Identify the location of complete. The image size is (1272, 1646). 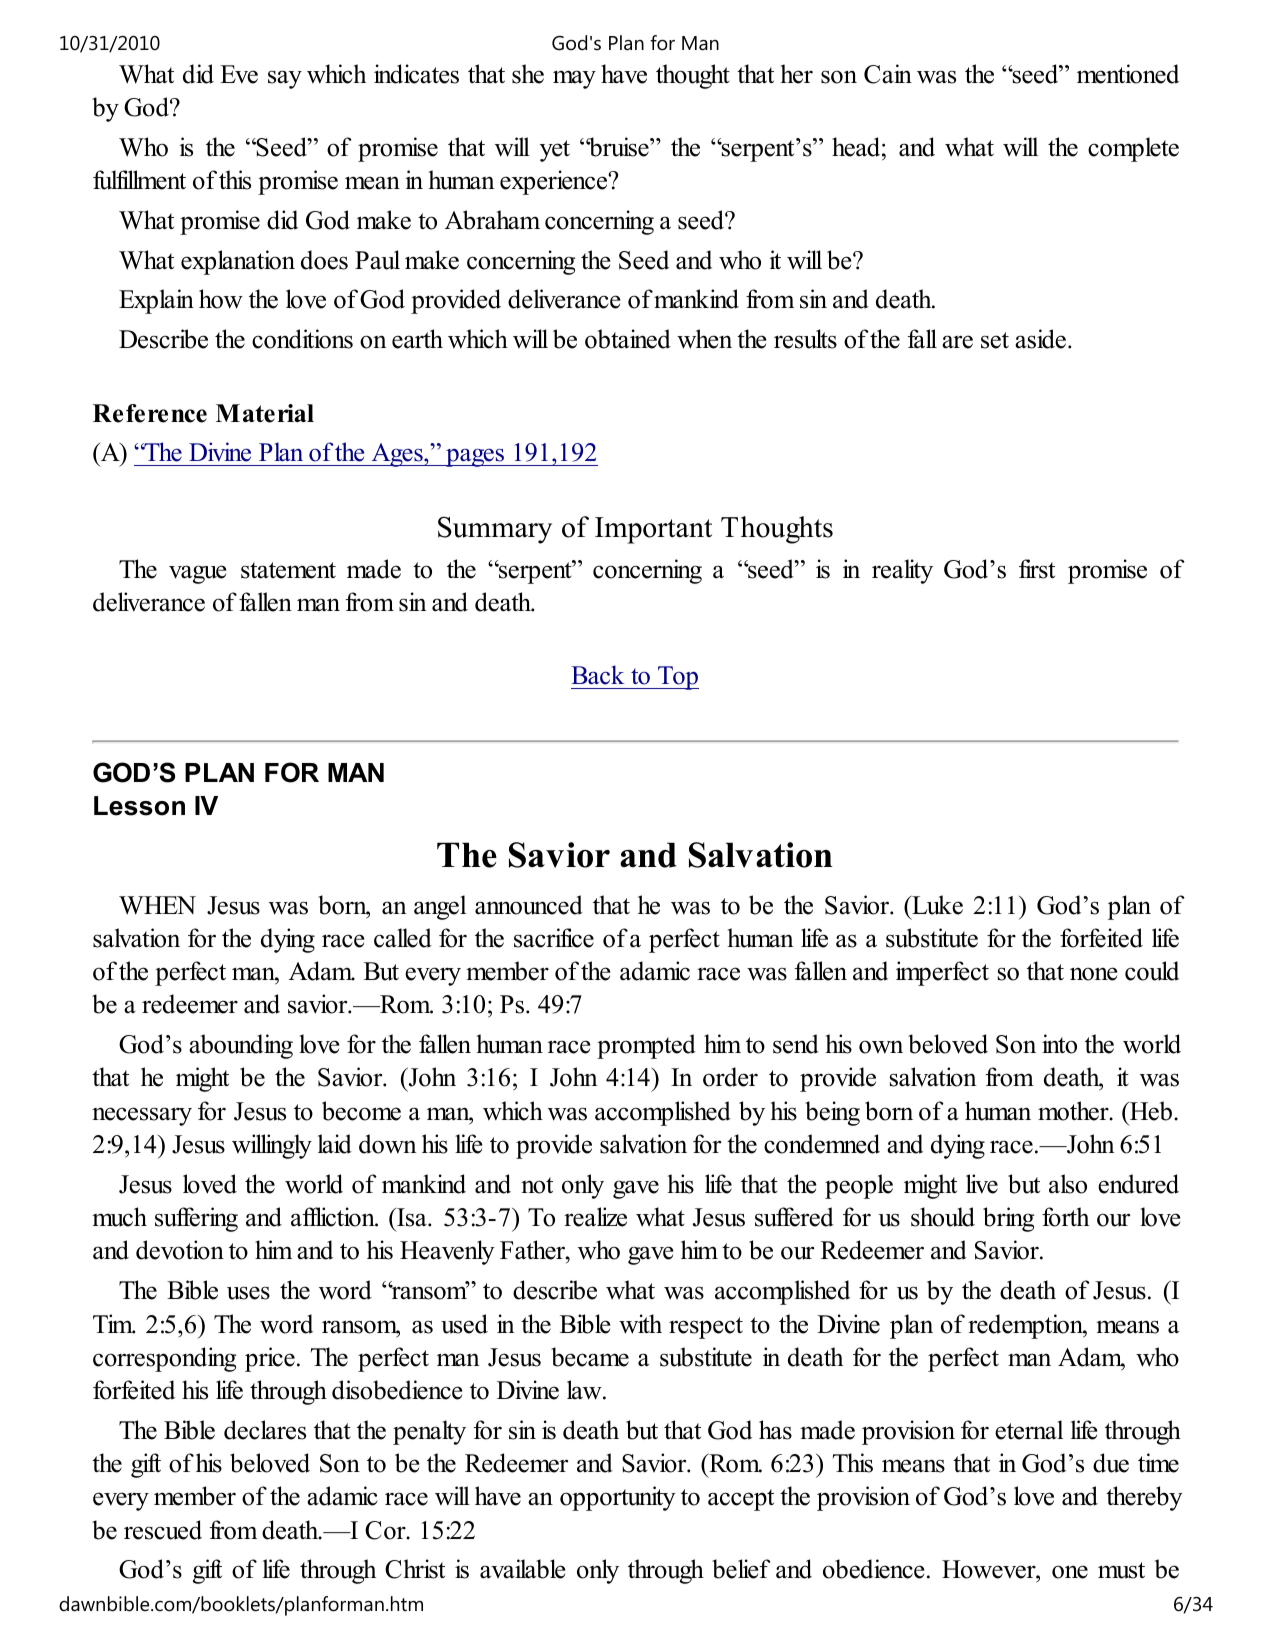
(1133, 149).
